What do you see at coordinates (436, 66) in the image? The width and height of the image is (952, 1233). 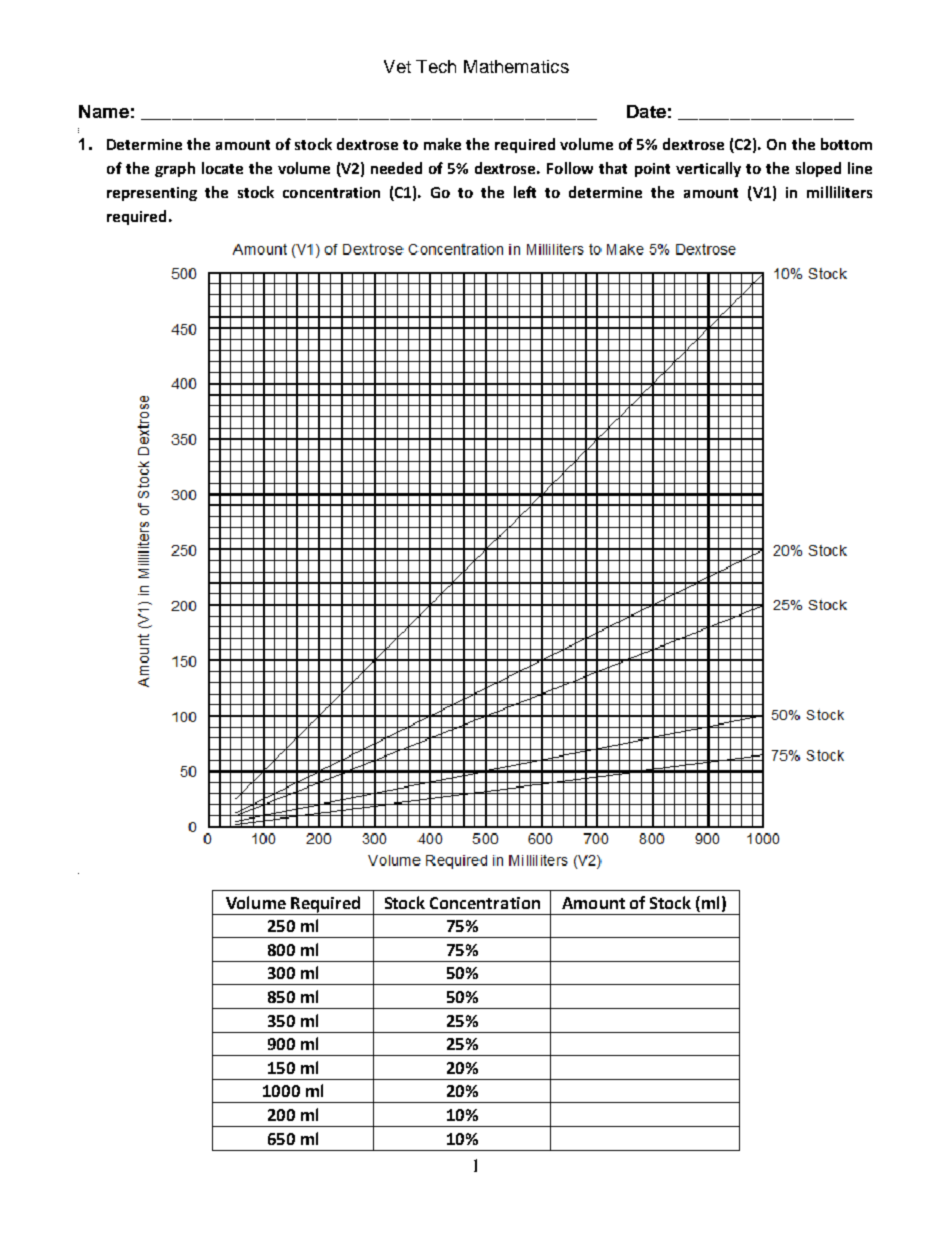 I see `Tech` at bounding box center [436, 66].
